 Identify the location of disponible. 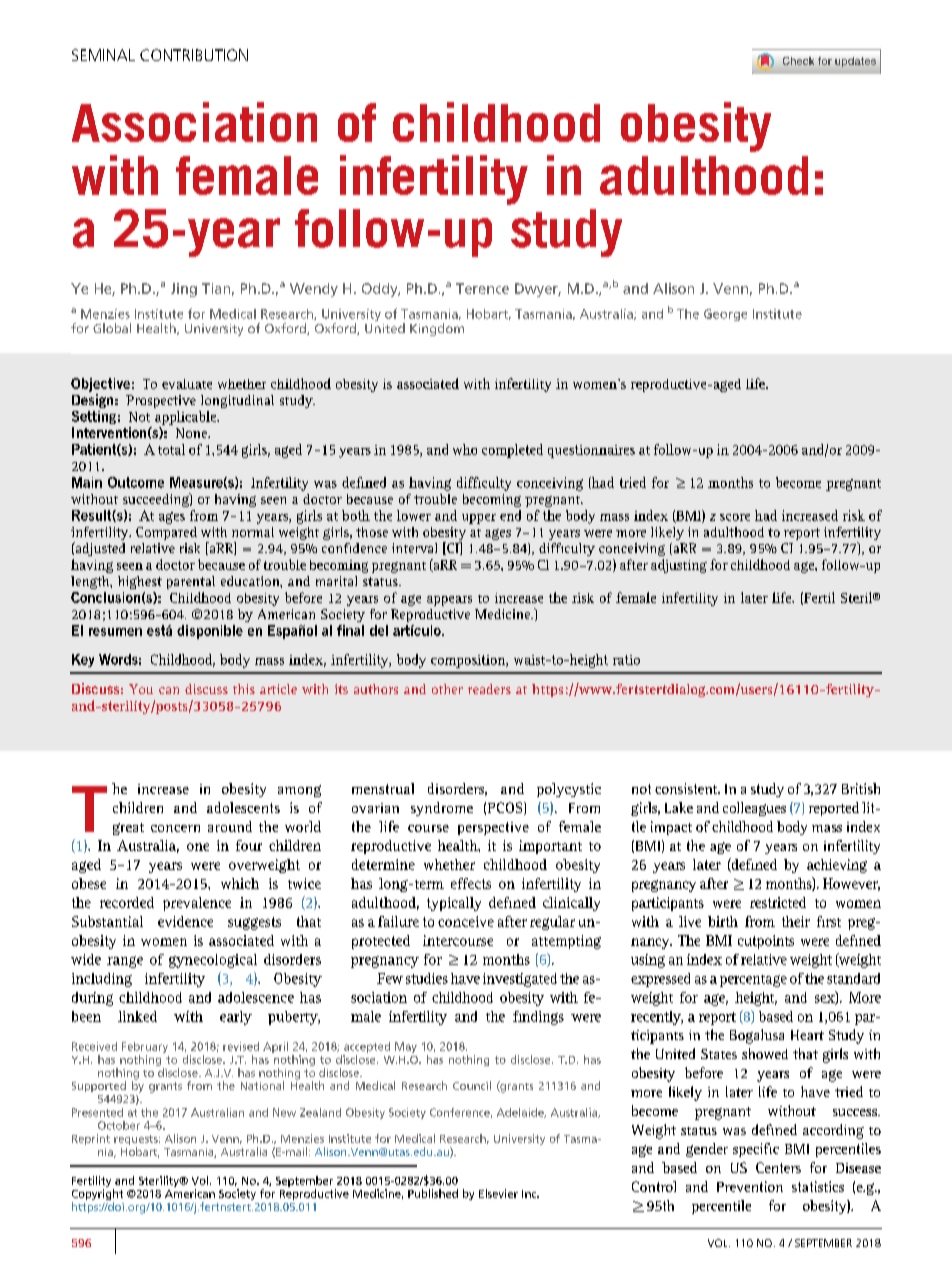
(210, 632).
